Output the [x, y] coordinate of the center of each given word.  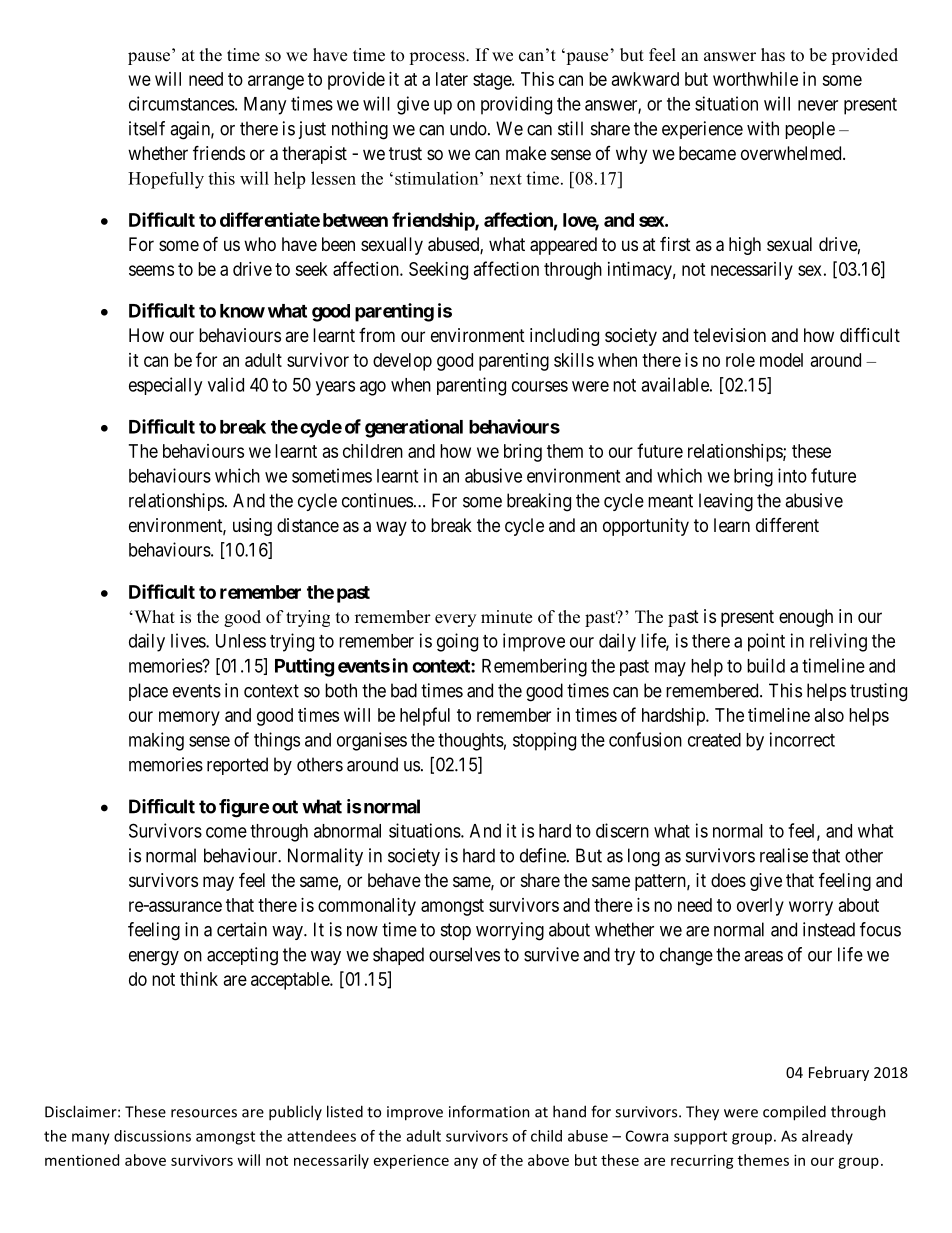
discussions [152, 1136]
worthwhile [755, 79]
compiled [794, 1113]
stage [493, 81]
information [489, 1111]
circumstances [182, 103]
